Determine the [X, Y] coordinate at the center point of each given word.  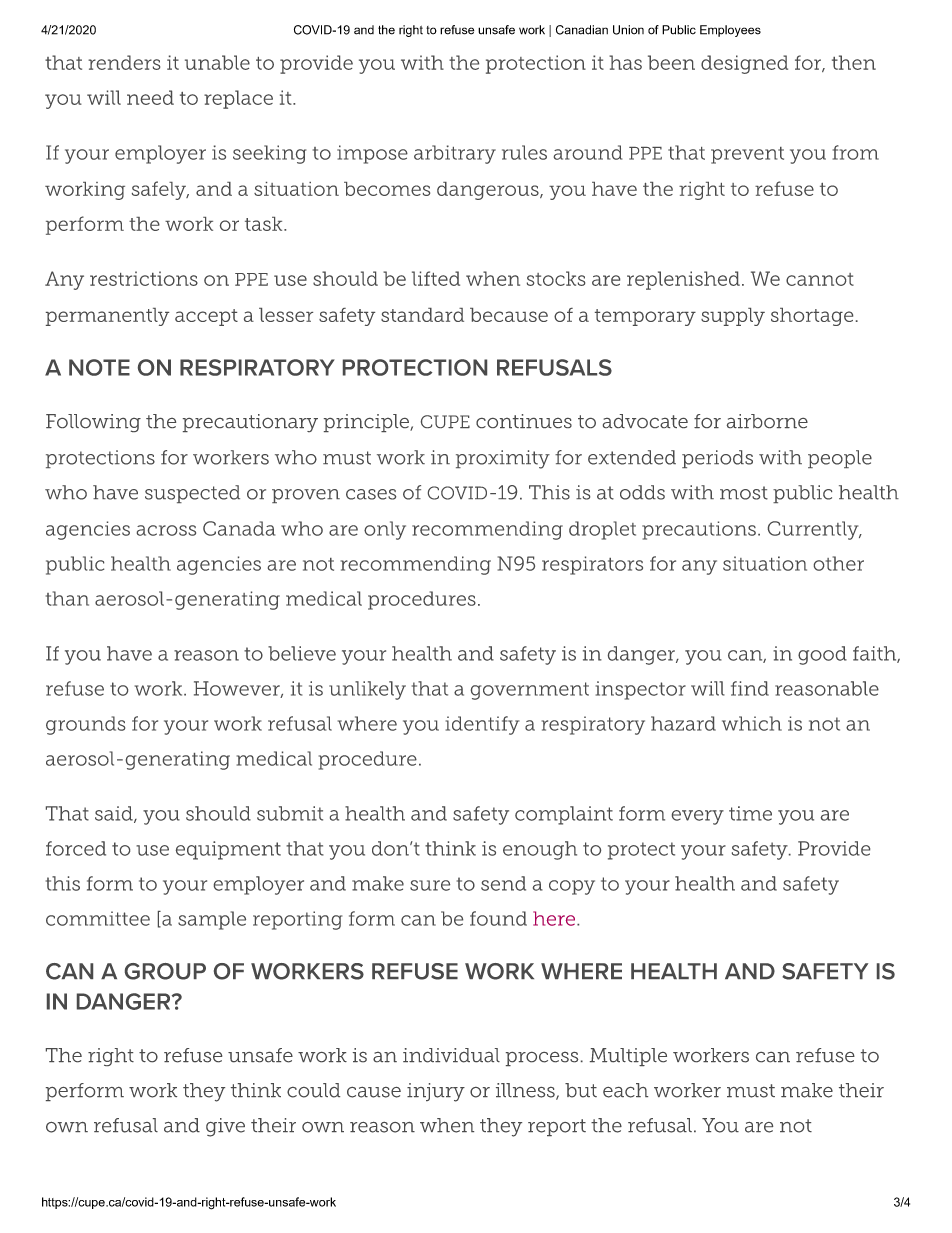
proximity [503, 459]
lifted [436, 278]
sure [430, 885]
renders [124, 62]
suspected [192, 494]
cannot [820, 279]
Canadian [582, 30]
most [744, 493]
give [225, 1127]
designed [744, 64]
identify [482, 725]
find [750, 688]
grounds [85, 725]
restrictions [144, 278]
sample [212, 920]
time [750, 813]
